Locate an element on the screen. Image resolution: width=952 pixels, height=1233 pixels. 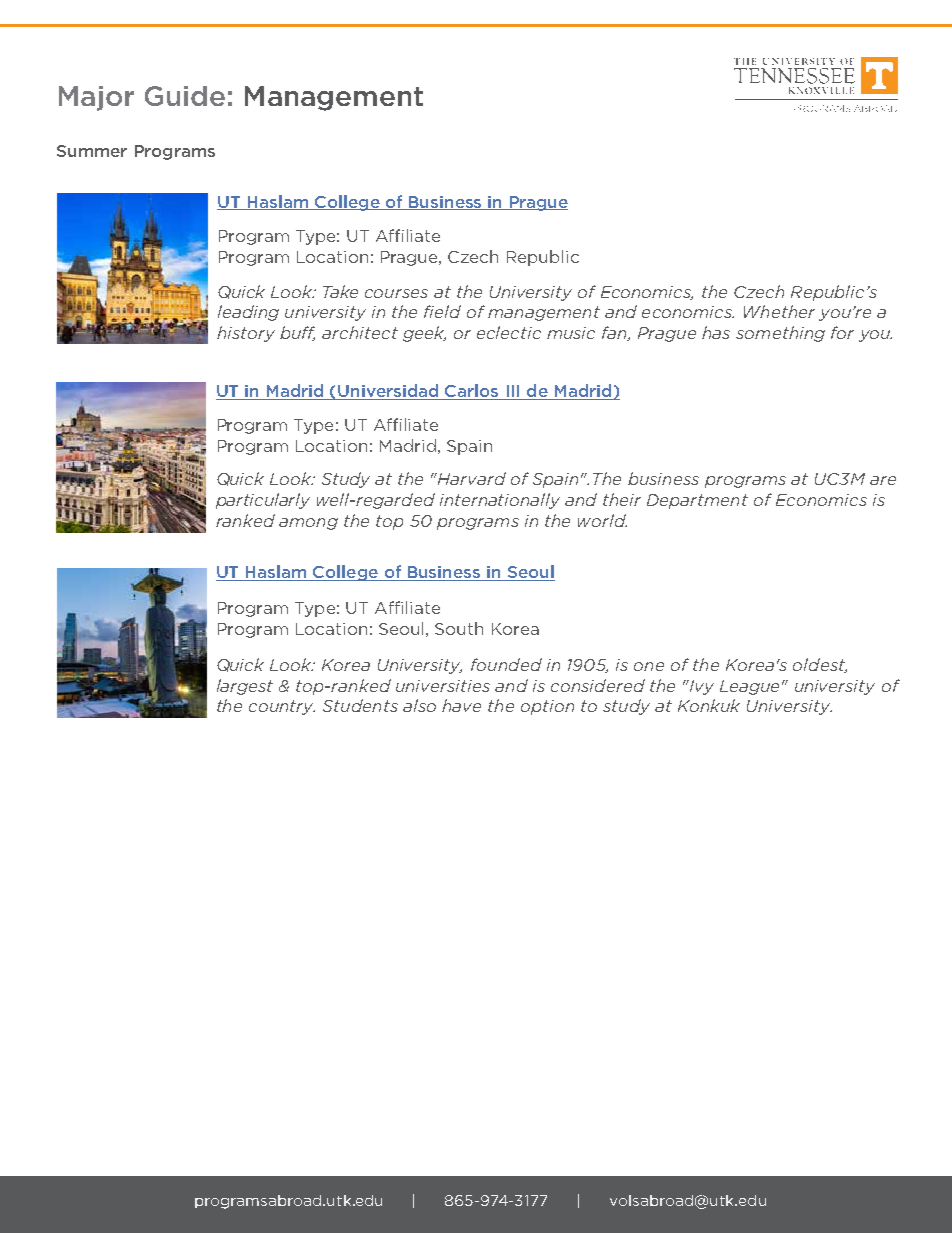
Whether is located at coordinates (779, 311).
